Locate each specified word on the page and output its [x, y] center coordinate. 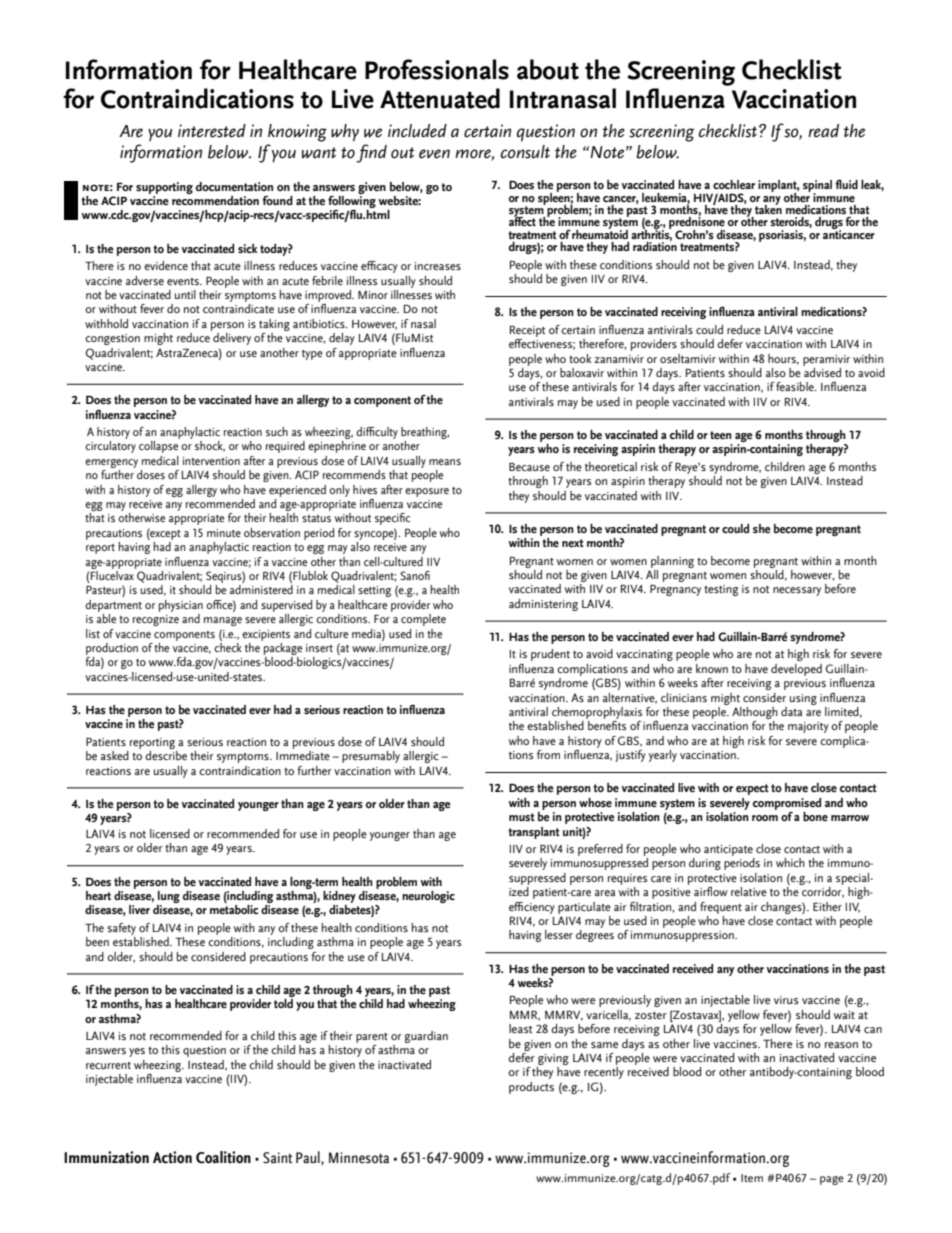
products [531, 1088]
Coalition [223, 1157]
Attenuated [440, 98]
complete [423, 620]
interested [212, 131]
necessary [797, 591]
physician [181, 606]
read [823, 131]
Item [752, 1178]
